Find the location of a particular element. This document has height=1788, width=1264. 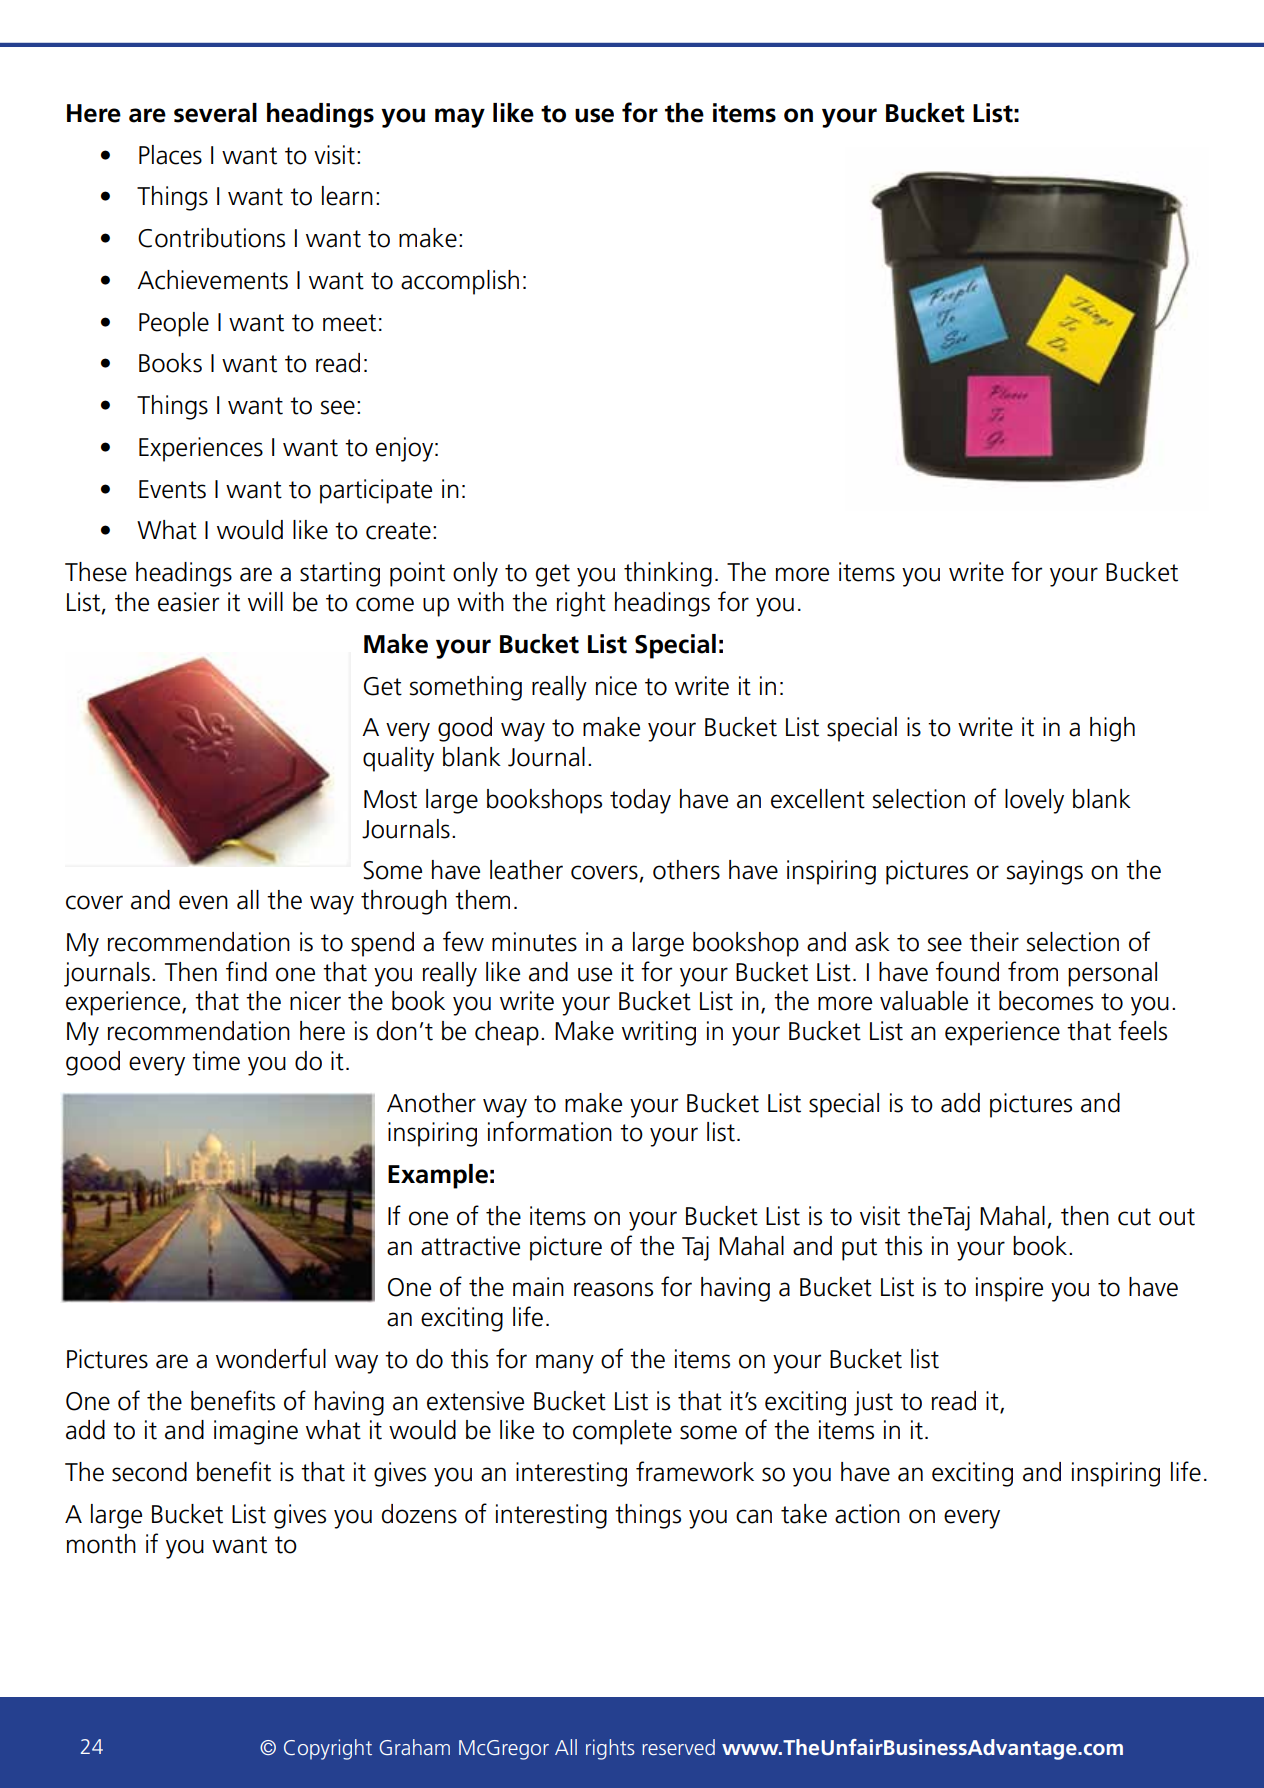

minutes is located at coordinates (534, 942).
